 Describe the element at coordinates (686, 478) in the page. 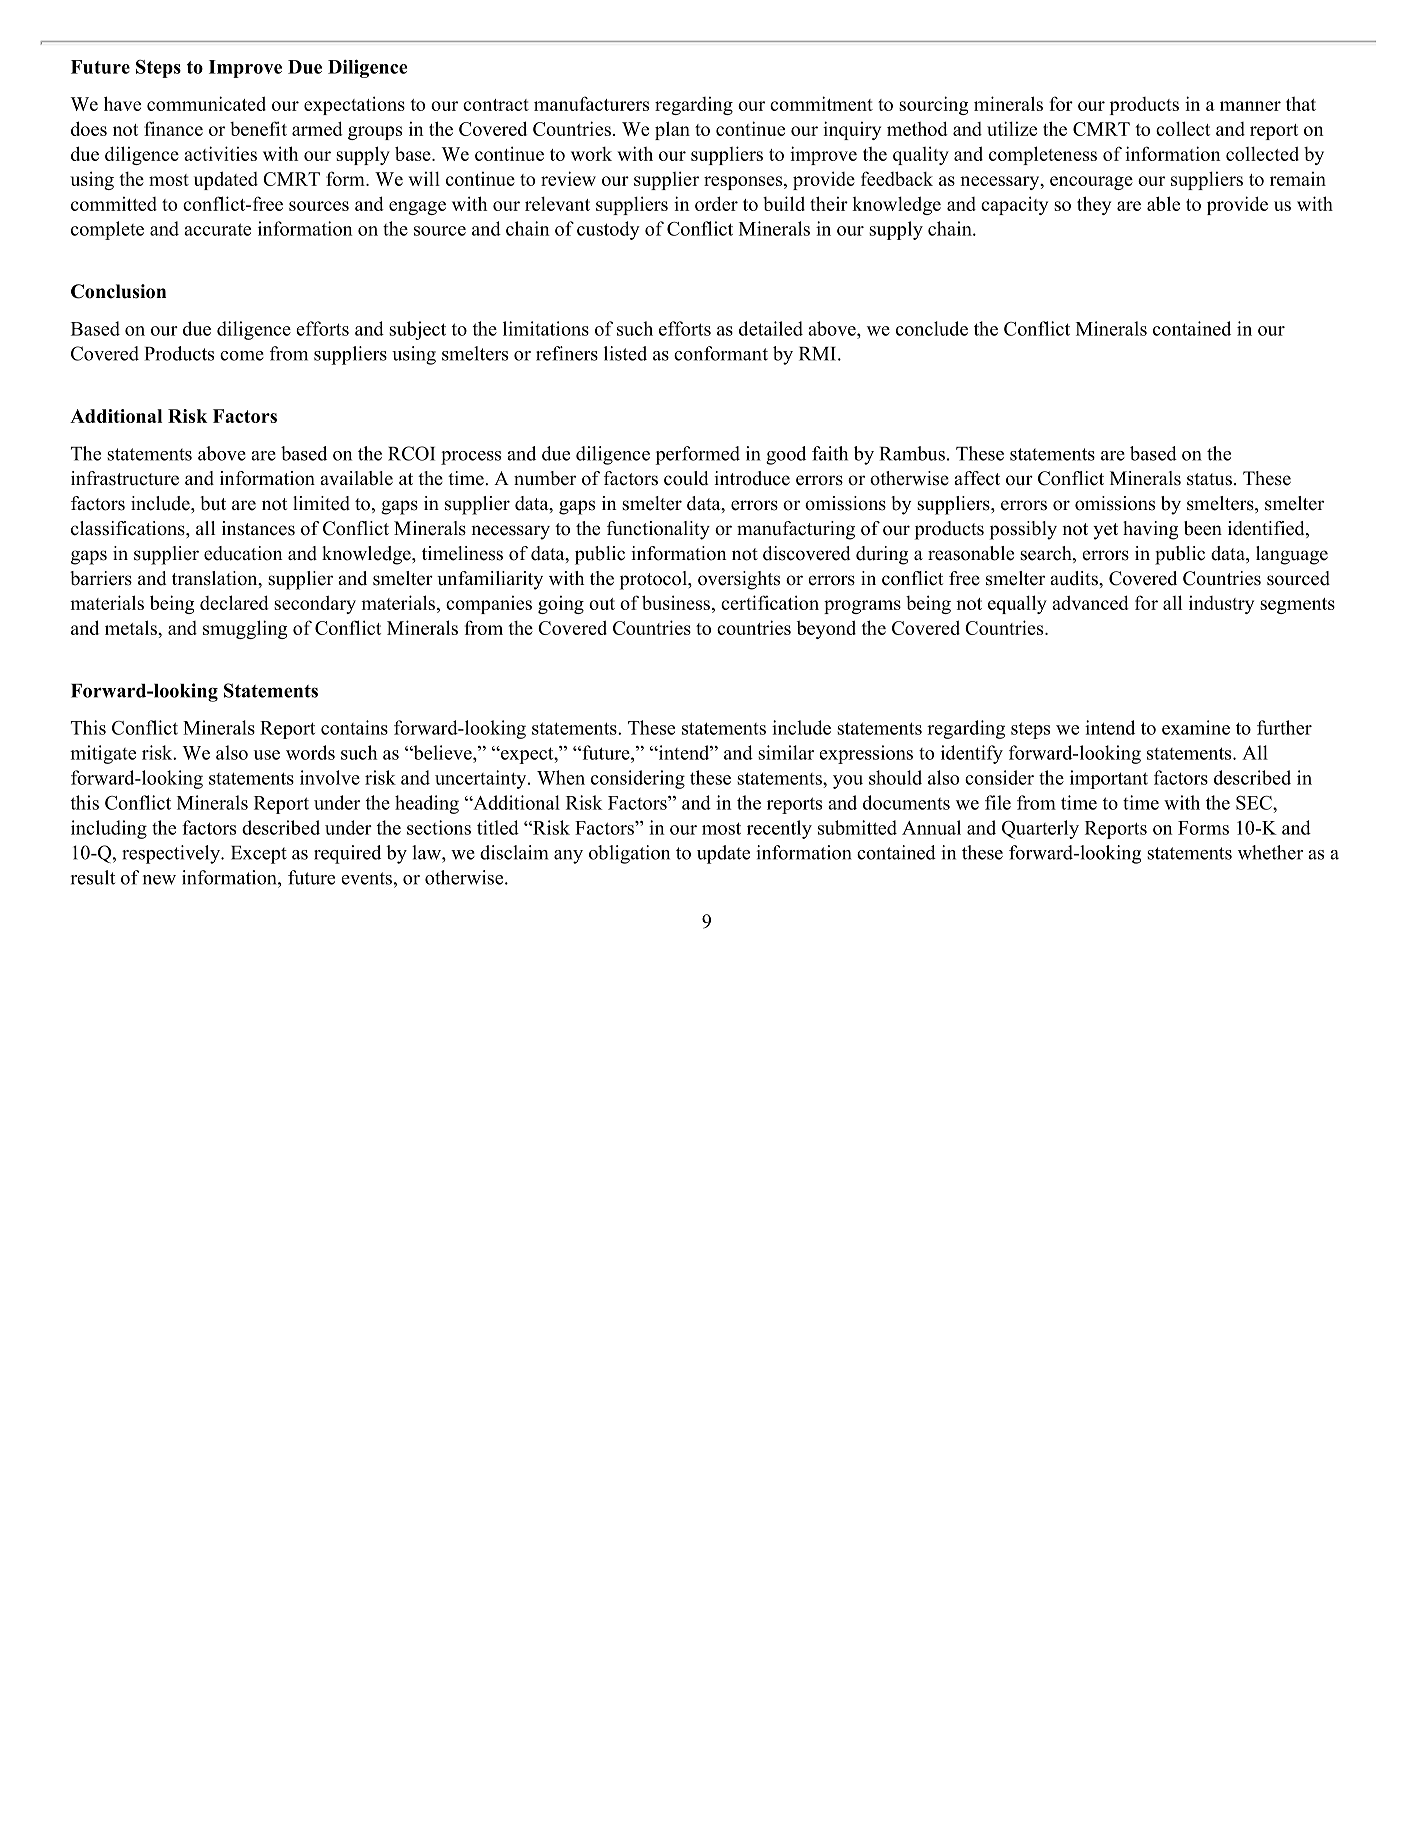

I see `could` at that location.
